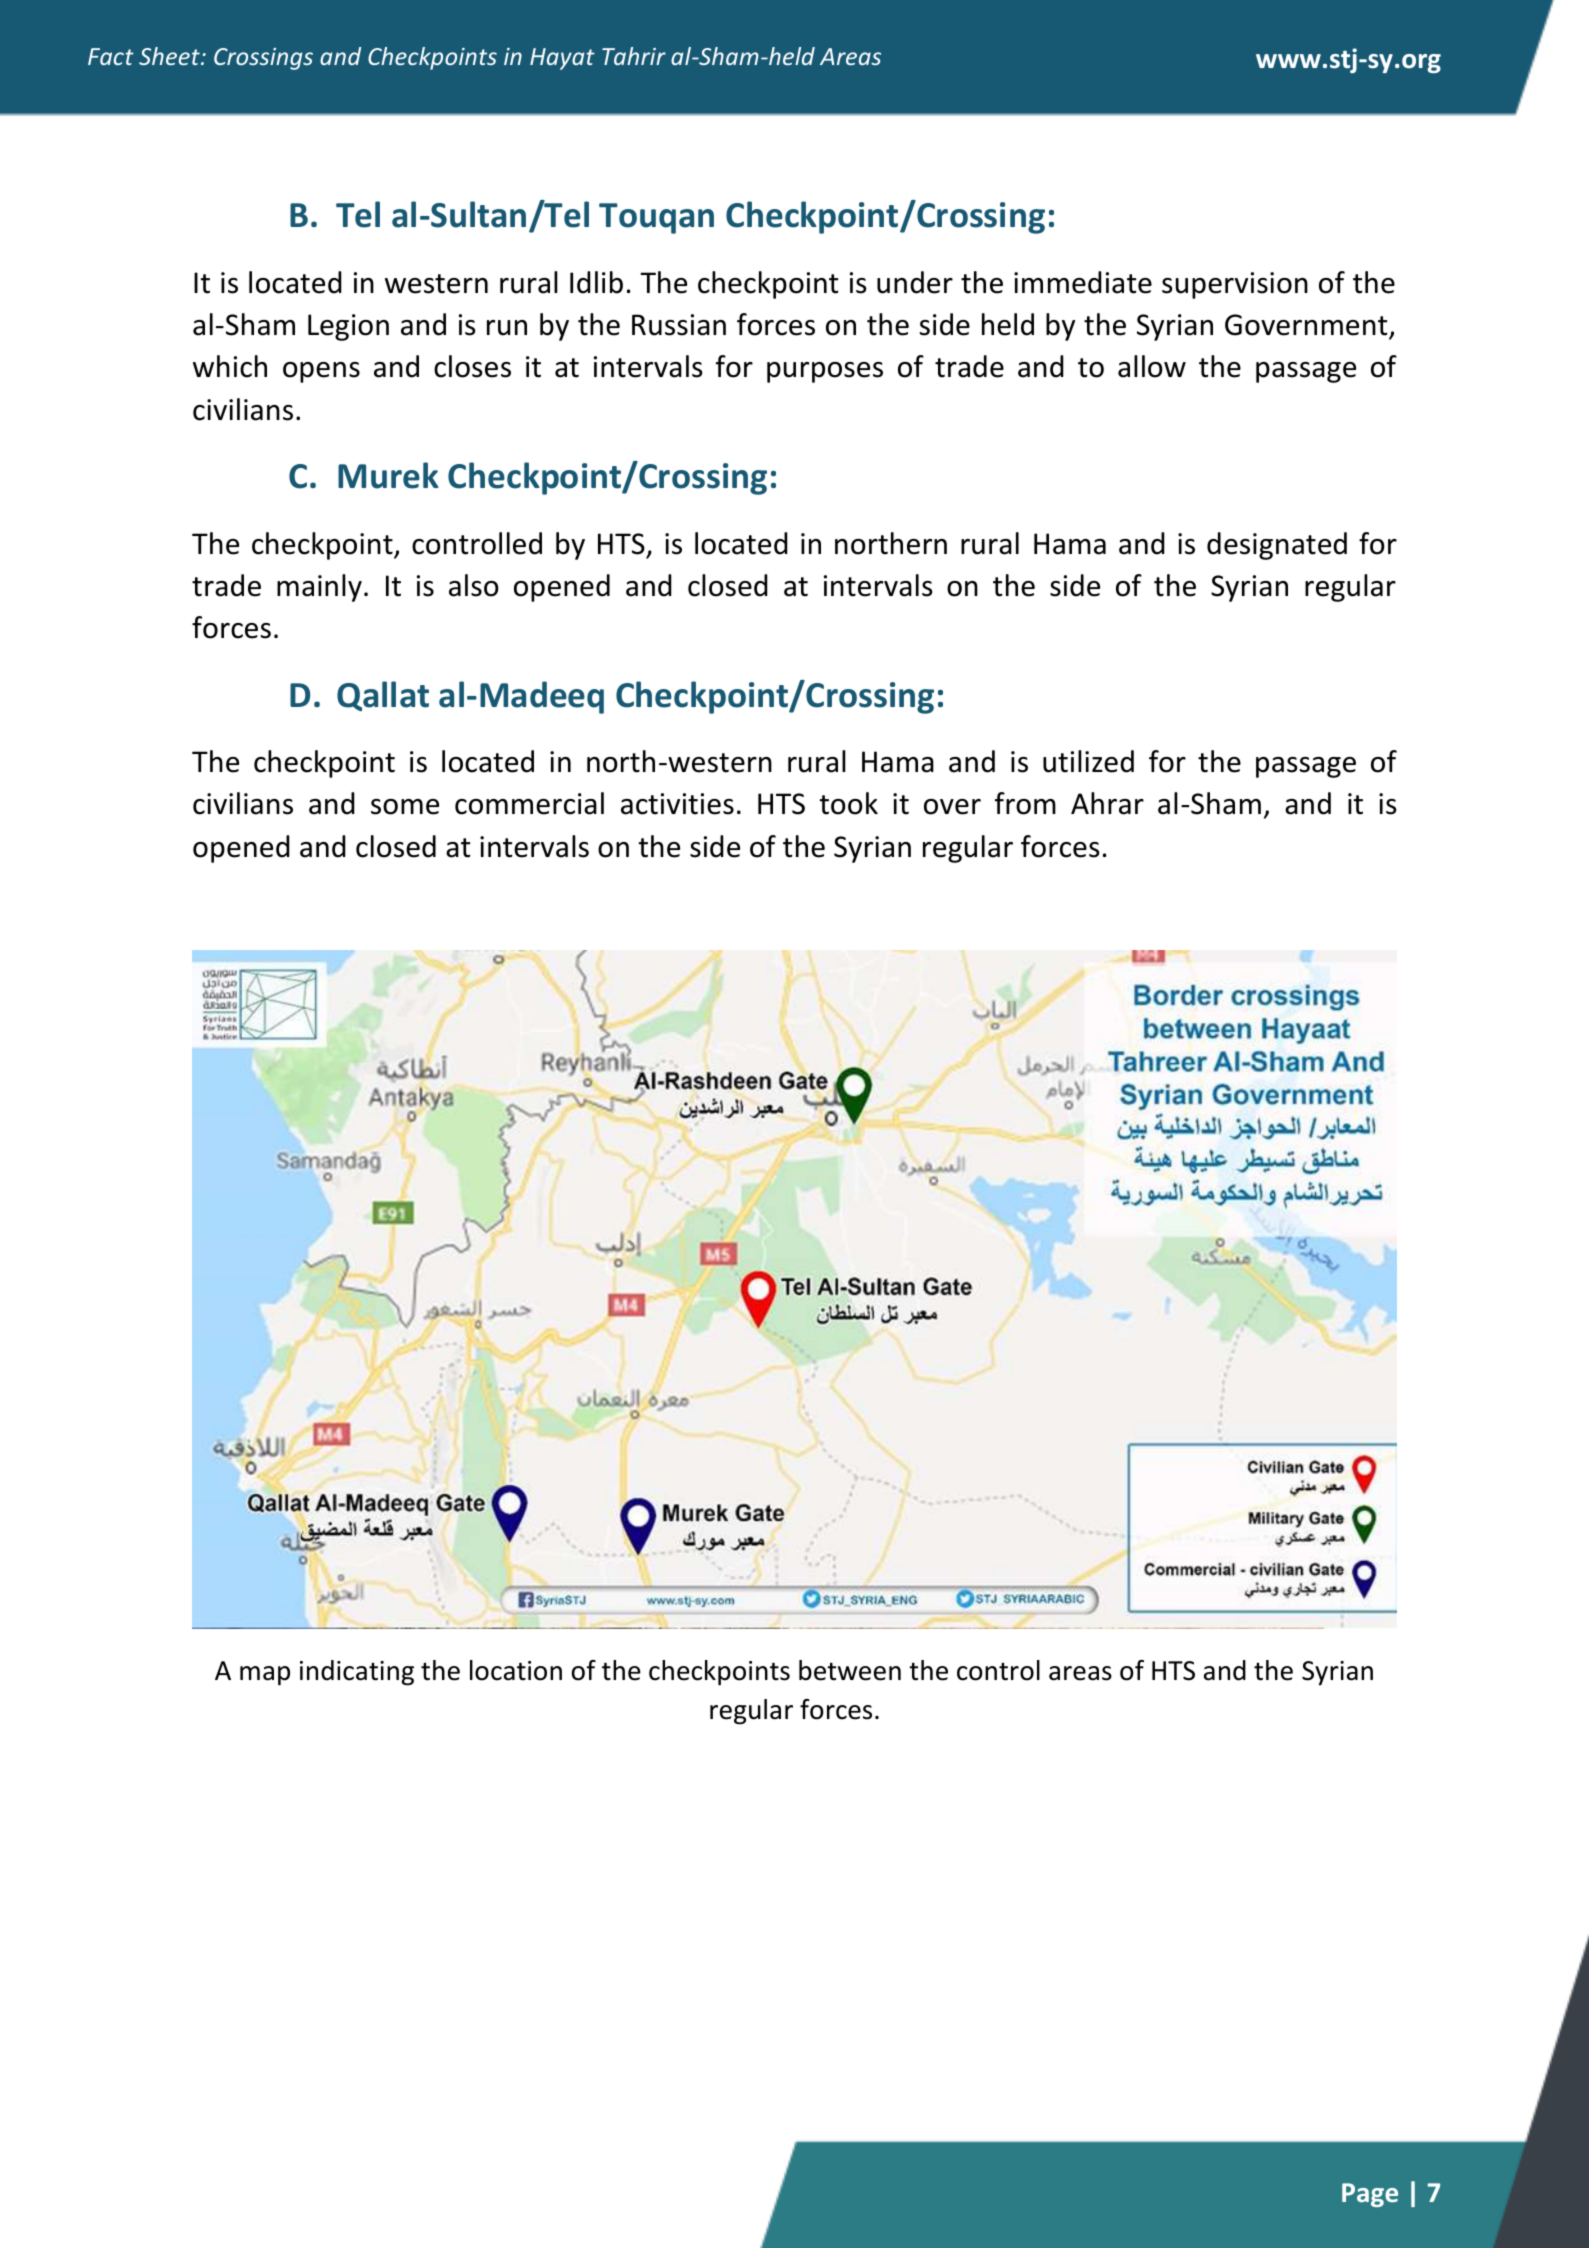 Image resolution: width=1589 pixels, height=2248 pixels. What do you see at coordinates (1370, 2195) in the page?
I see `Page` at bounding box center [1370, 2195].
